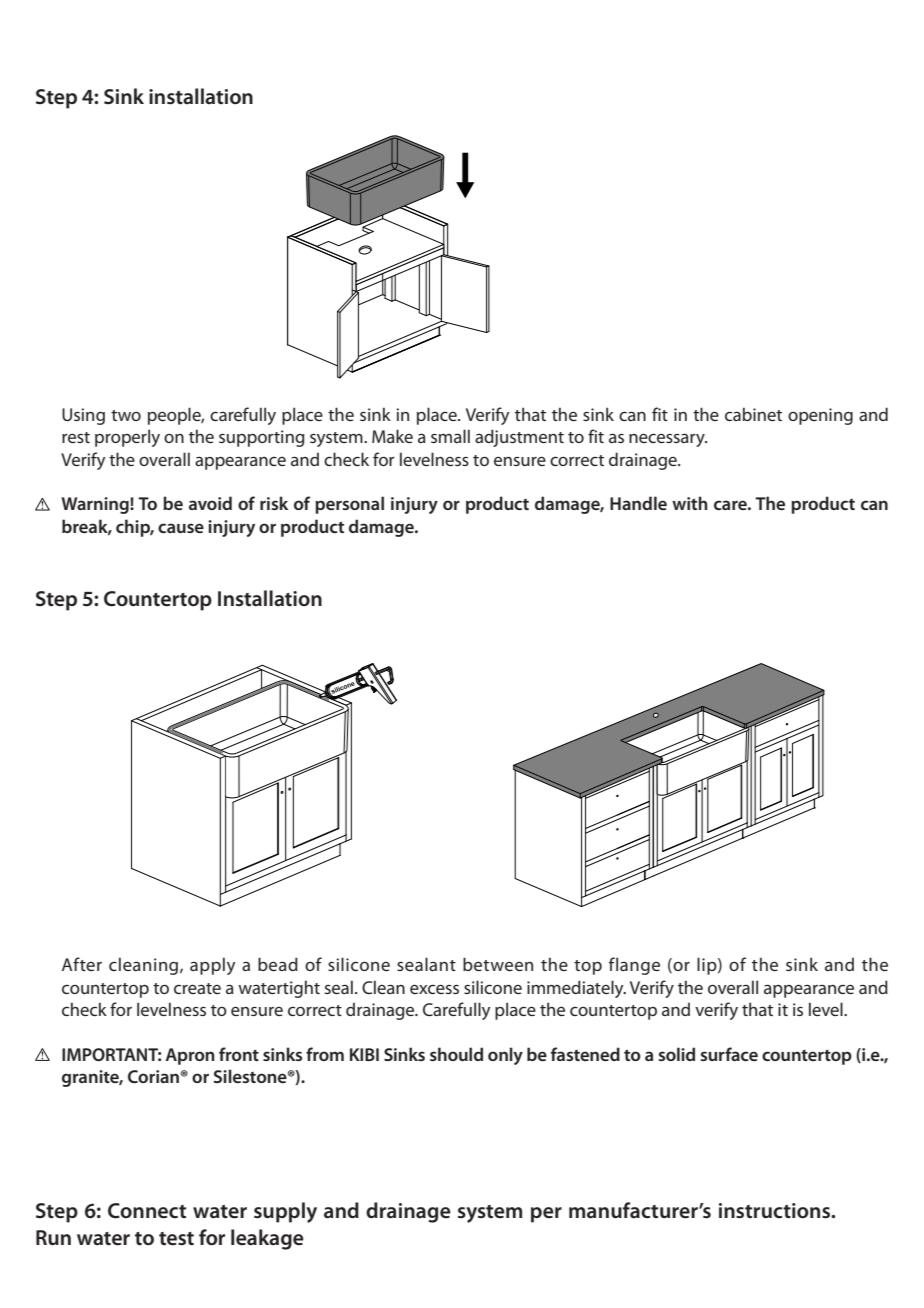 This screenshot has width=924, height=1308. Describe the element at coordinates (498, 964) in the screenshot. I see `between` at that location.
